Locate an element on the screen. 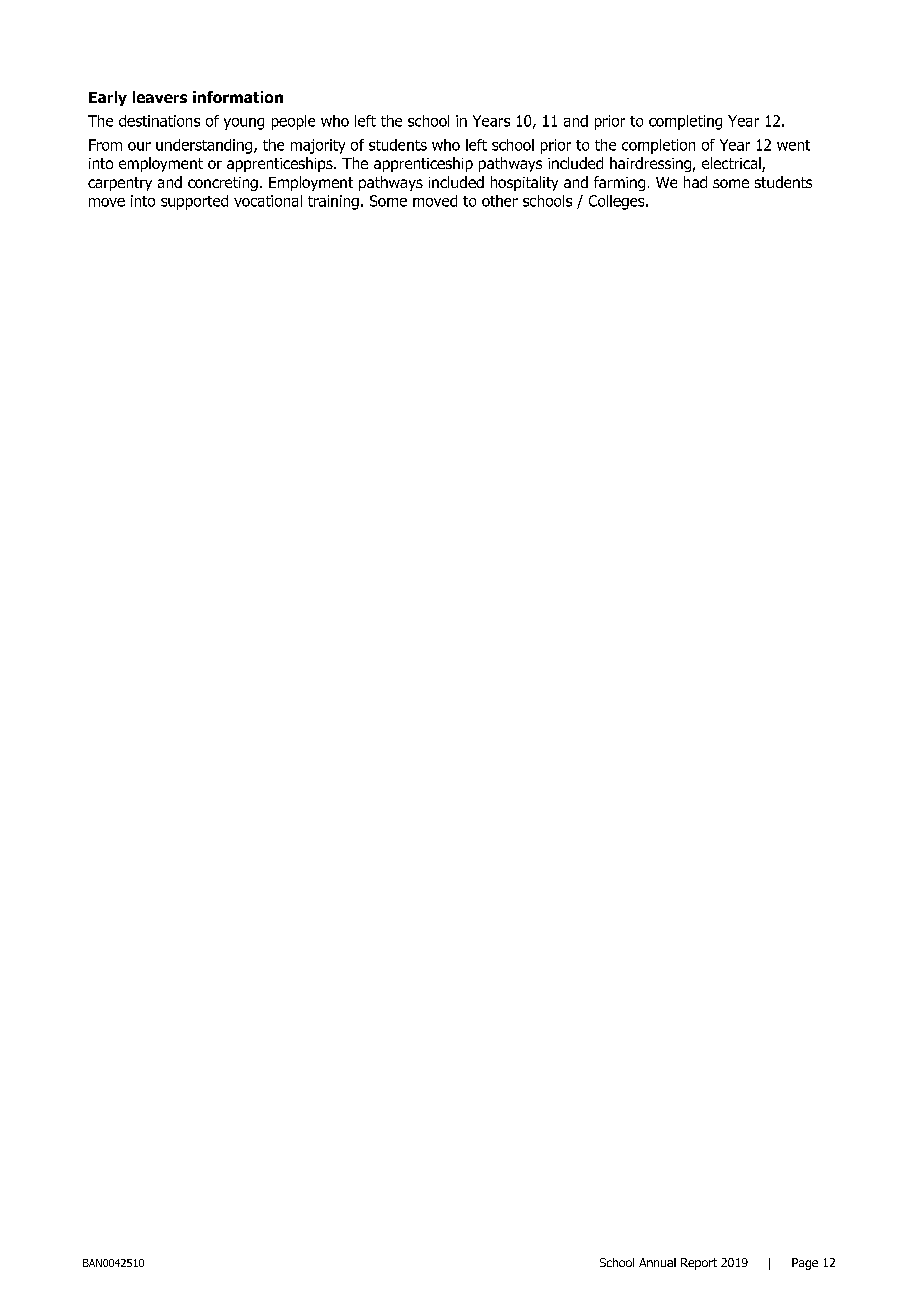 The width and height of the screenshot is (924, 1308). other is located at coordinates (500, 201).
